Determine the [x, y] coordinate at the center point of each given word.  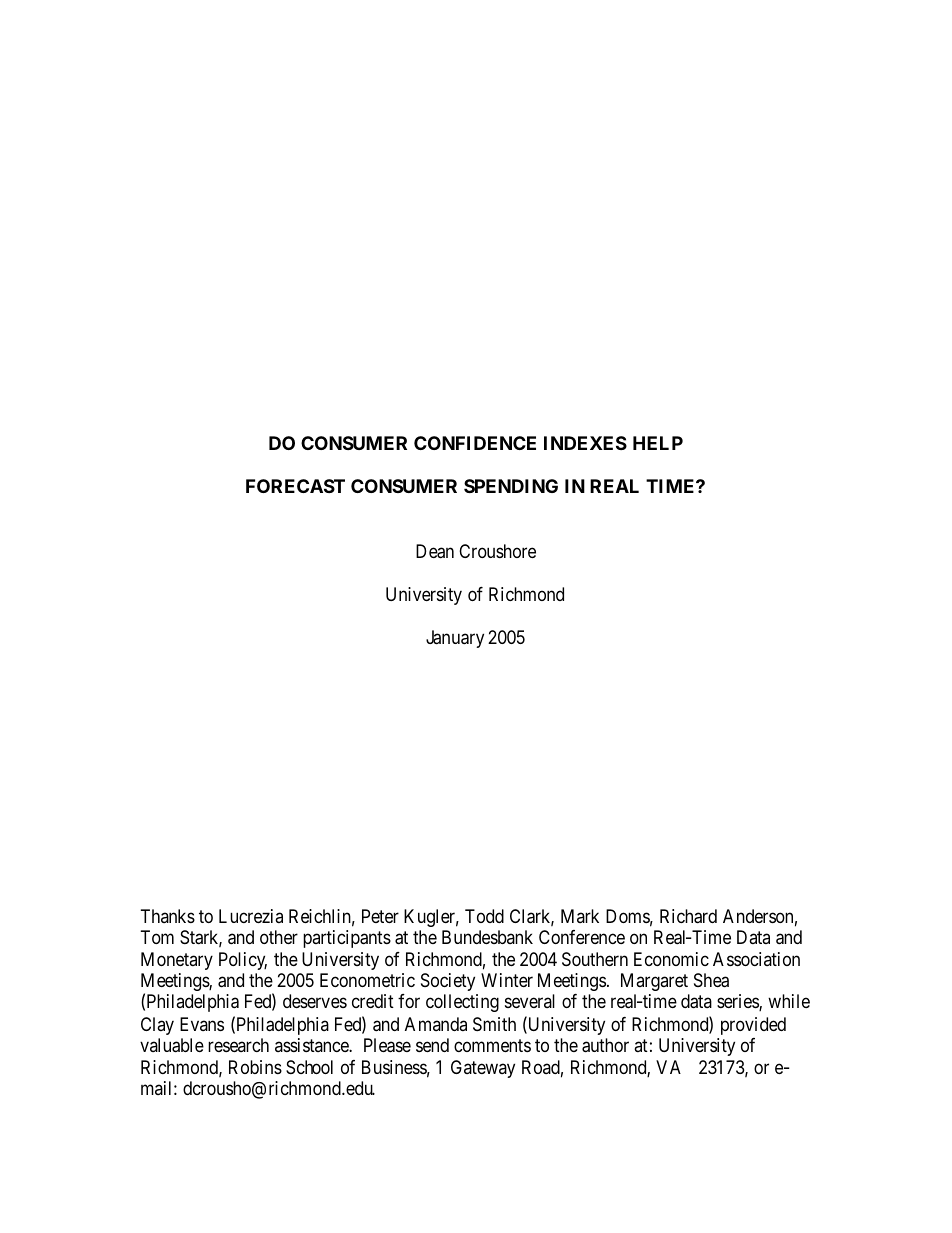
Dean [435, 551]
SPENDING [511, 486]
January [455, 639]
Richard [688, 916]
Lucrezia [251, 916]
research [238, 1045]
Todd [484, 916]
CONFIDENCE [475, 443]
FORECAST [295, 486]
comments [492, 1045]
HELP [658, 443]
